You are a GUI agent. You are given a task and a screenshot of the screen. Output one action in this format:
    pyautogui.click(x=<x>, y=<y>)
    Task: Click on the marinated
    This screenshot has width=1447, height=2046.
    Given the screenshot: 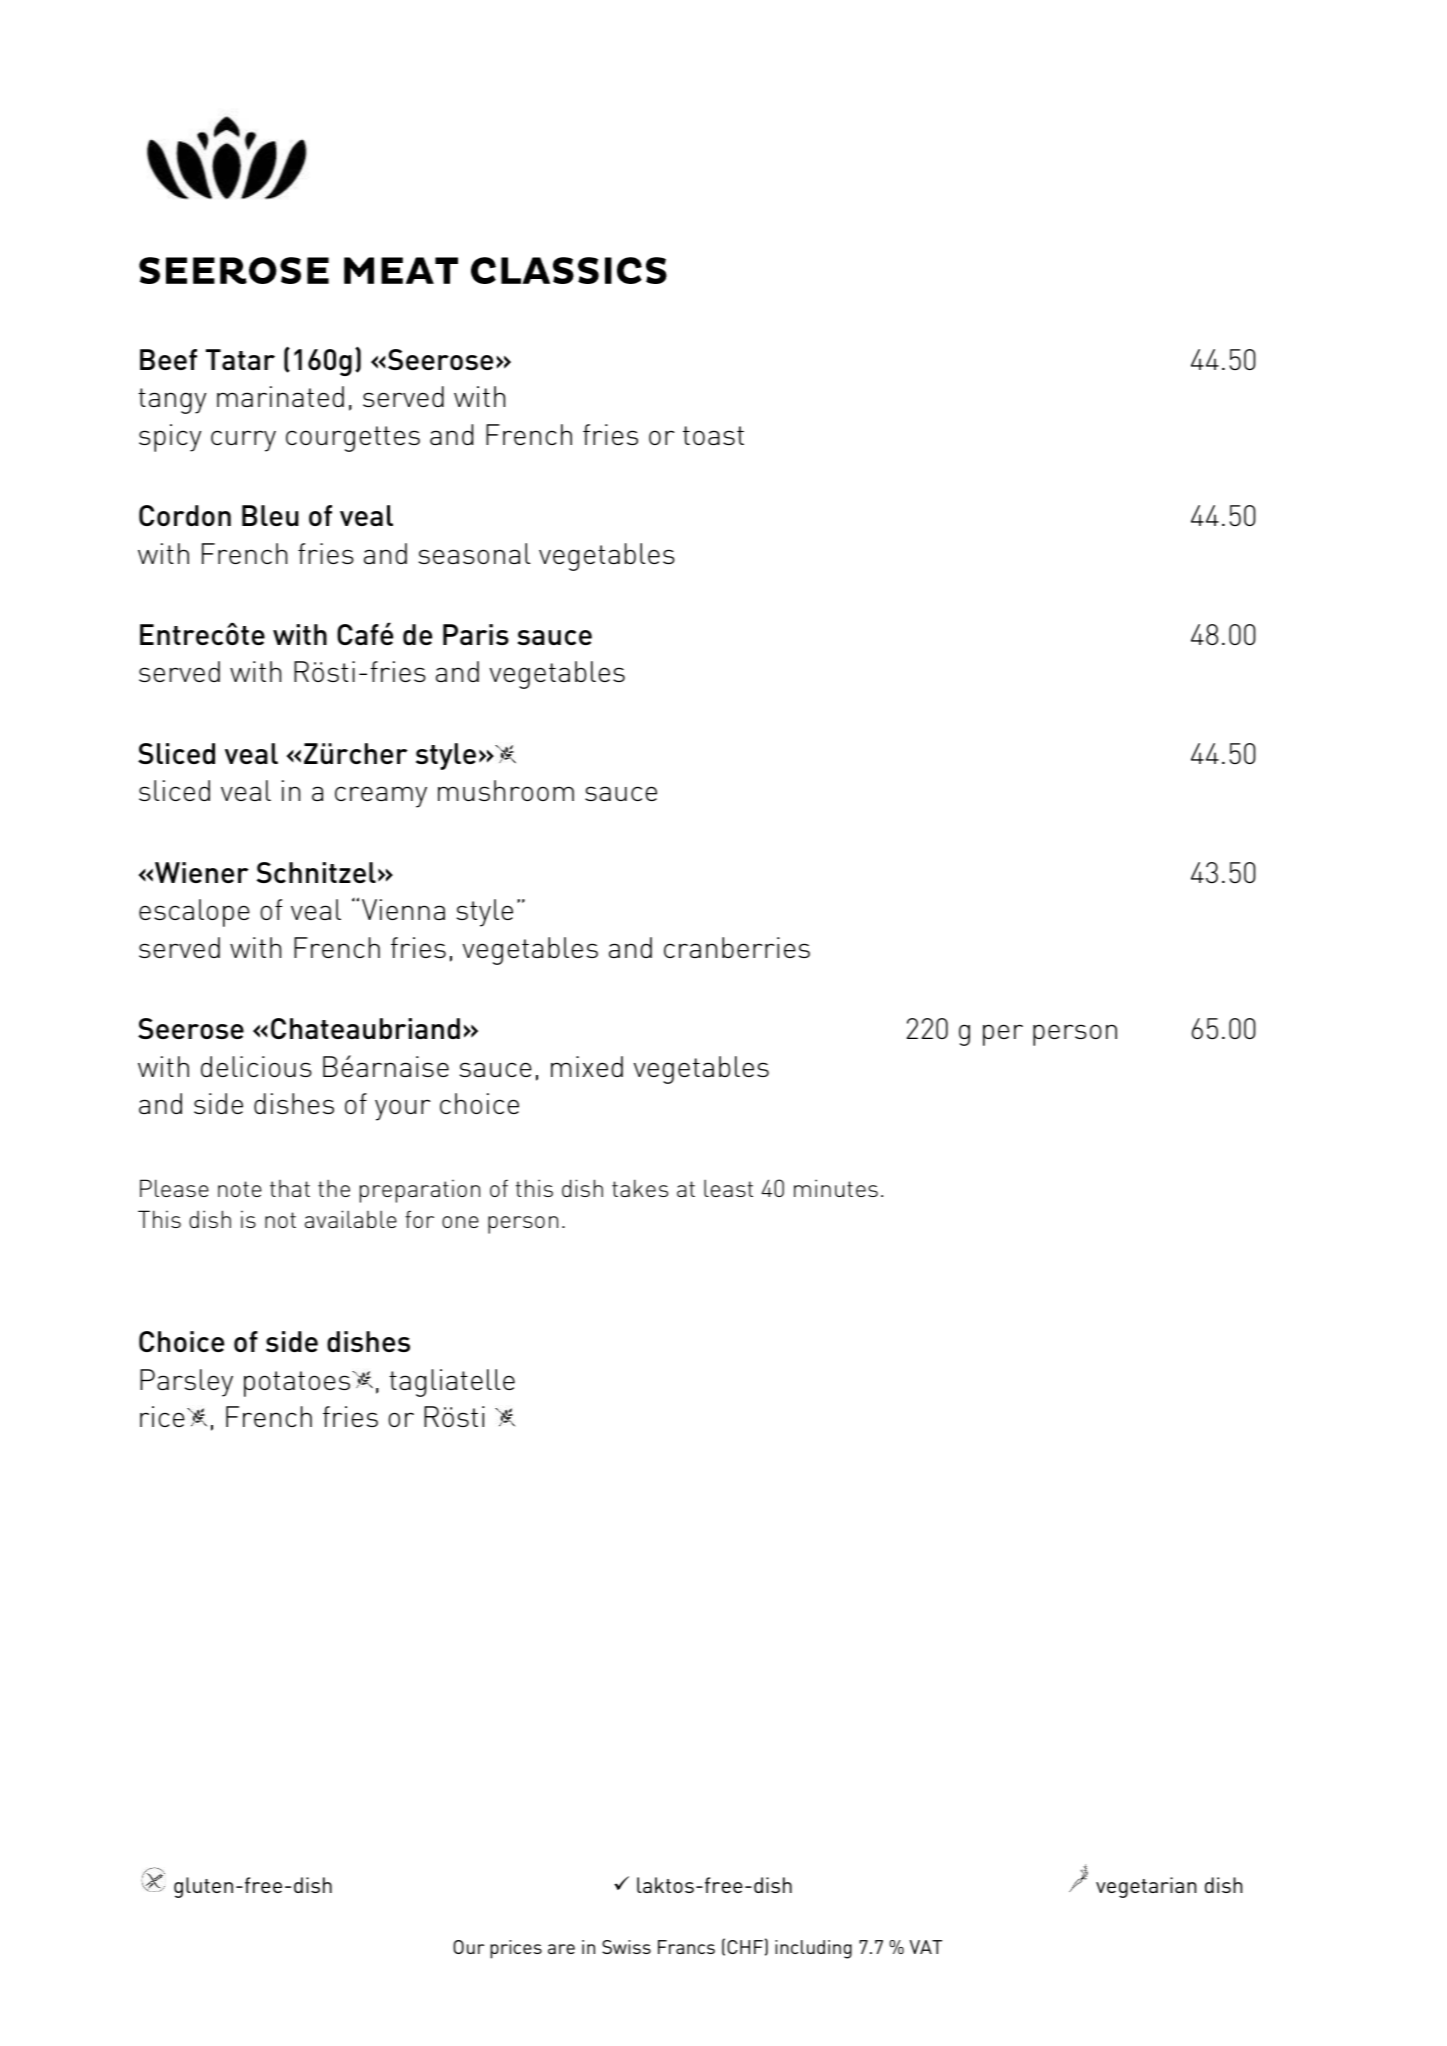 What is the action you would take?
    pyautogui.click(x=280, y=396)
